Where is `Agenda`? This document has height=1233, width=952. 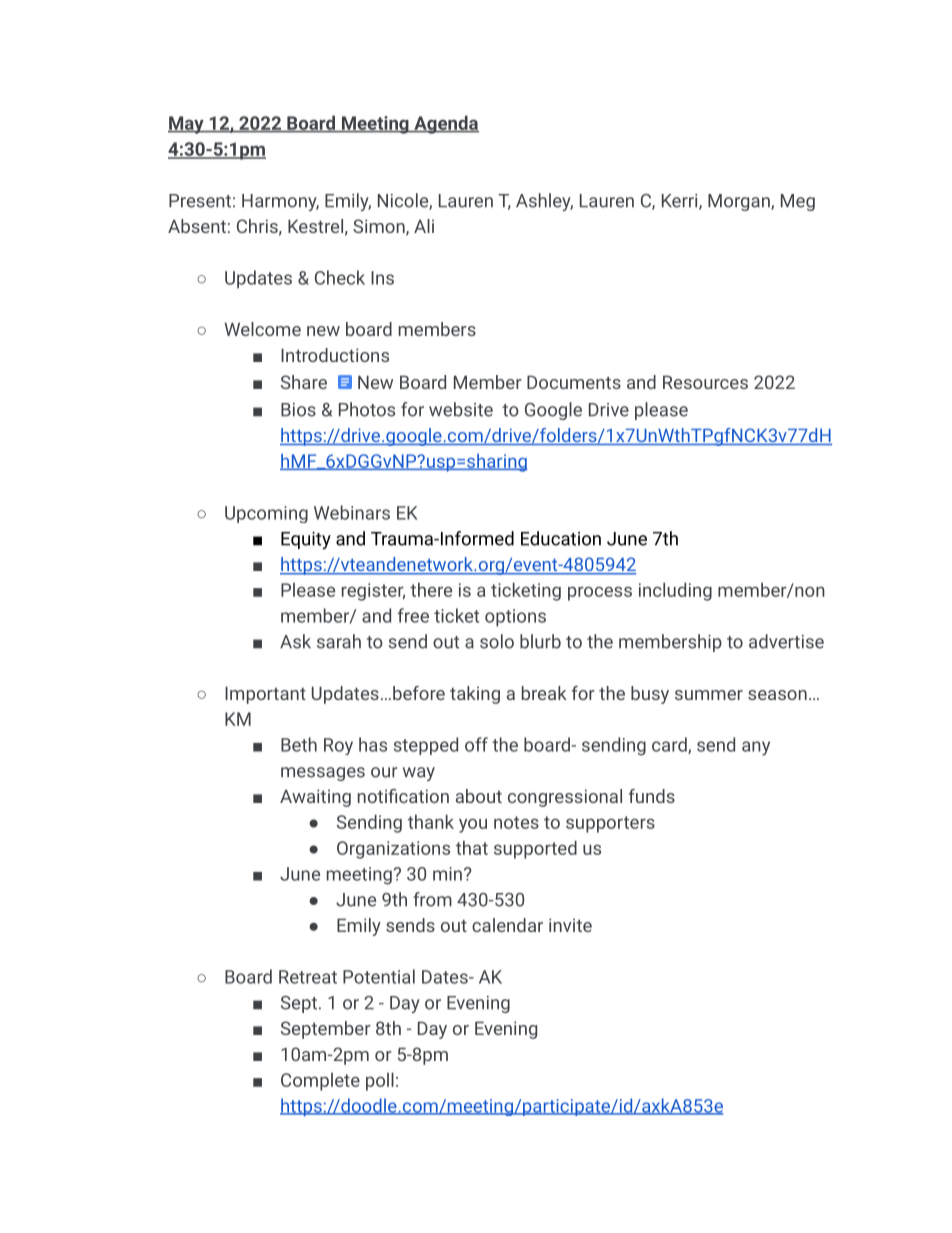 Agenda is located at coordinates (445, 124).
